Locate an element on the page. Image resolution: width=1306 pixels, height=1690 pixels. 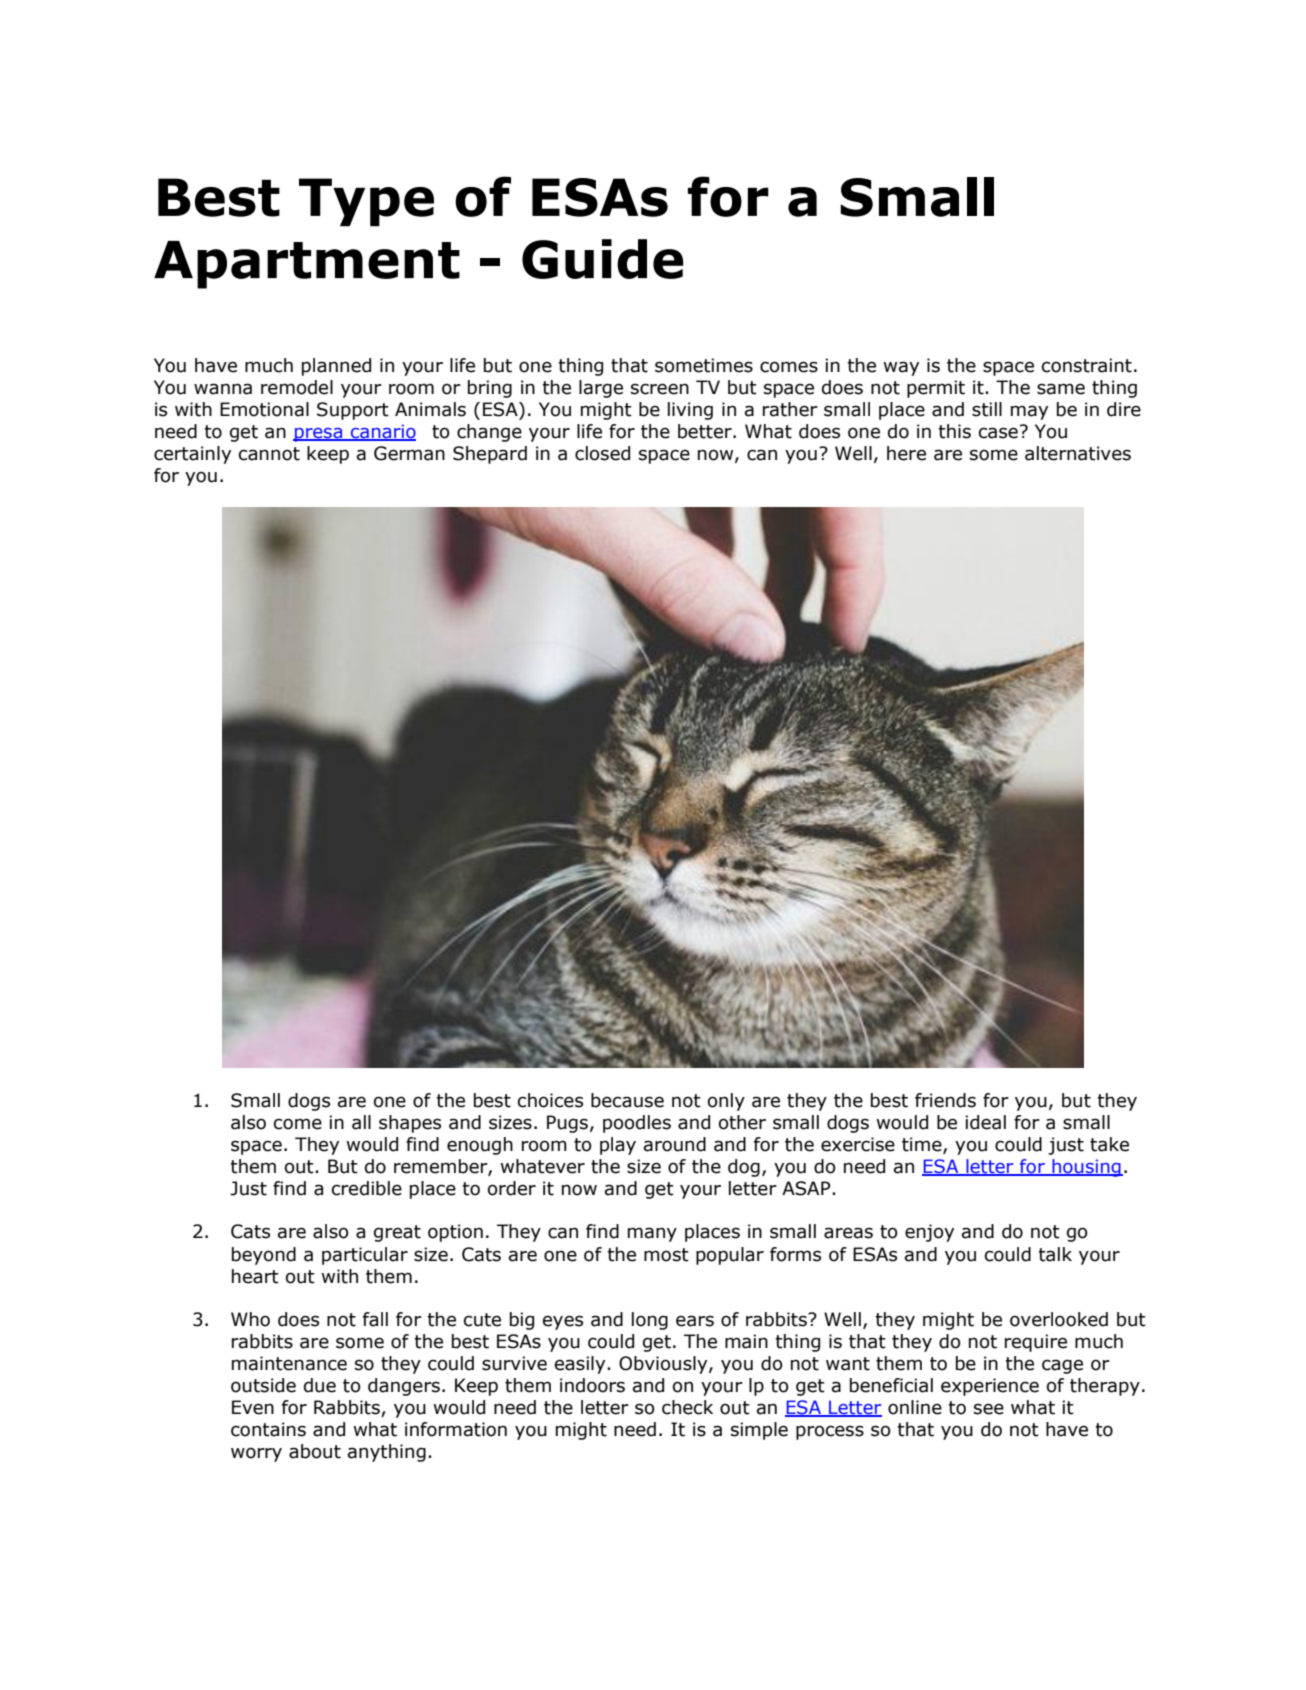
because is located at coordinates (627, 1100).
